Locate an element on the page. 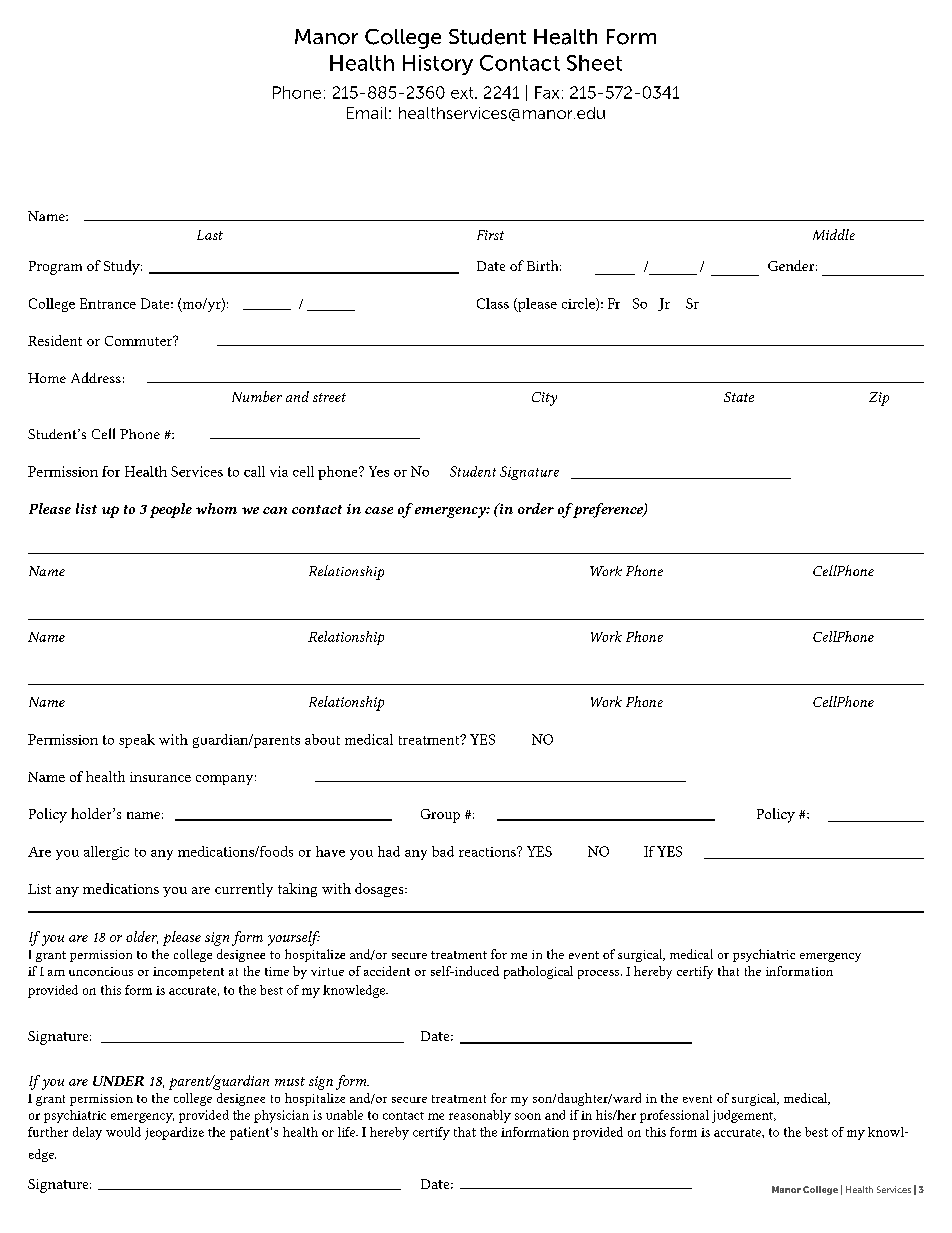 The image size is (952, 1233). UNDER is located at coordinates (118, 1081).
